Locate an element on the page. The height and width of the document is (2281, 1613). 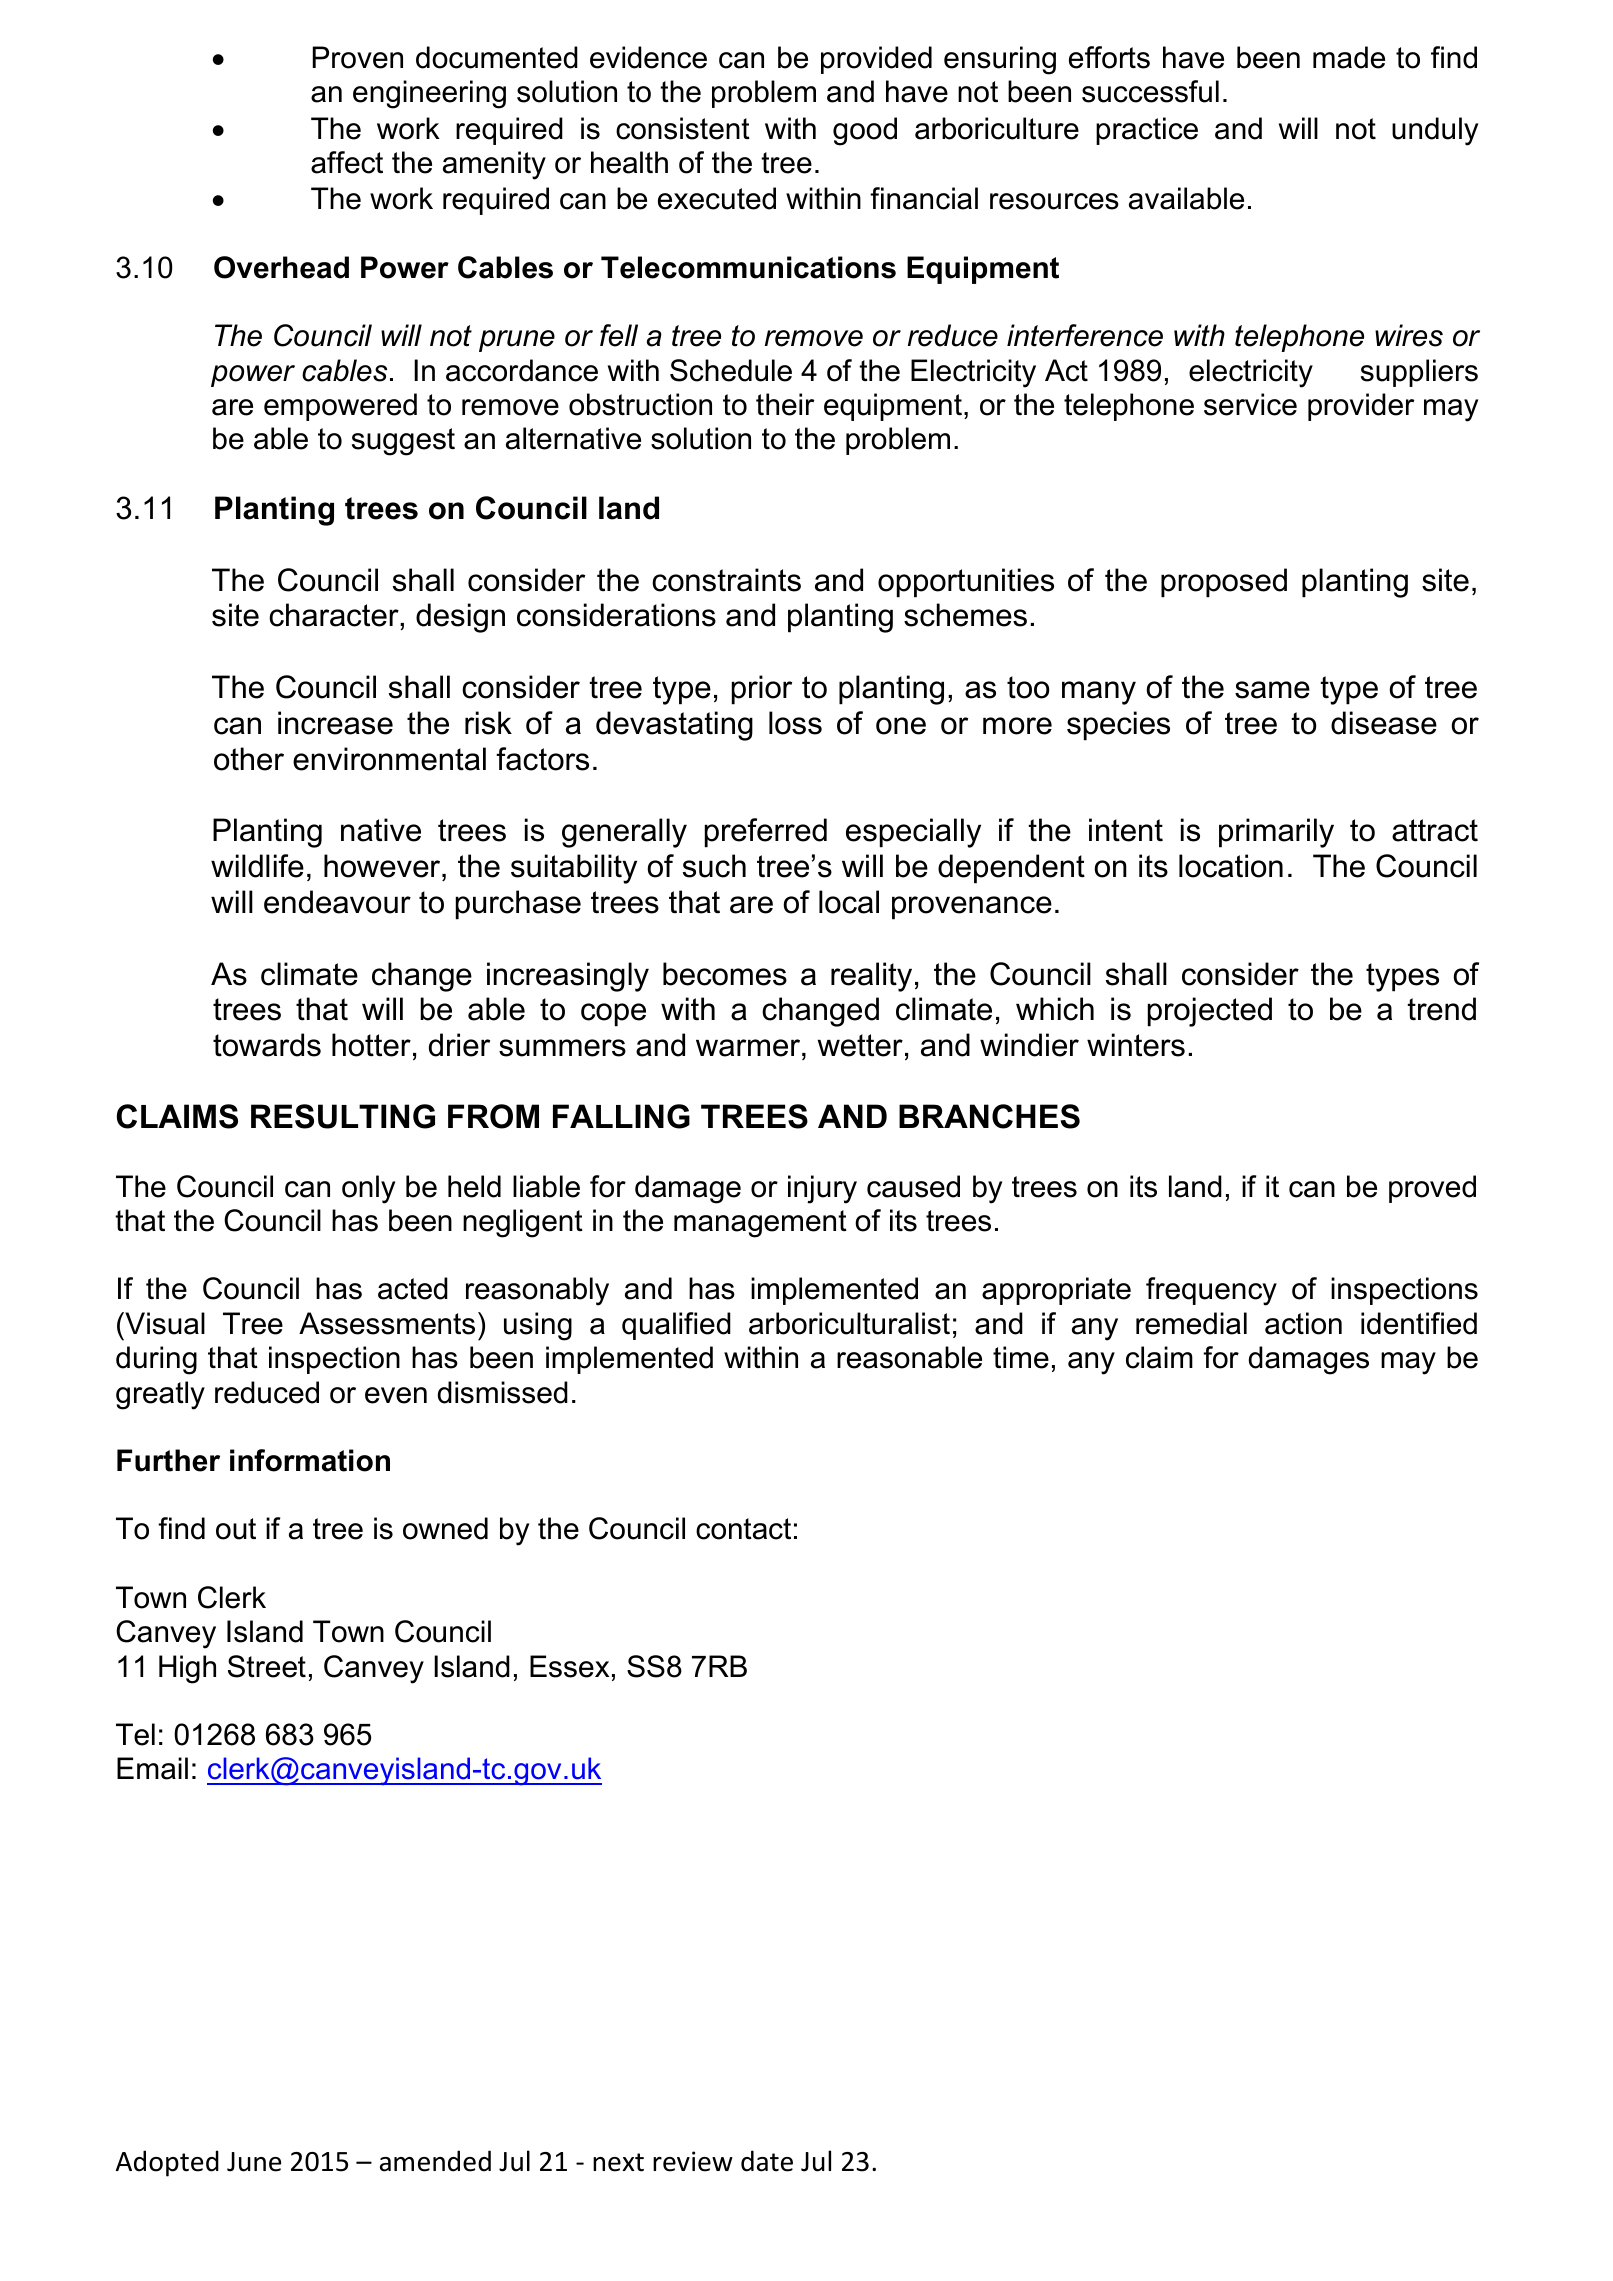
date is located at coordinates (767, 2161).
